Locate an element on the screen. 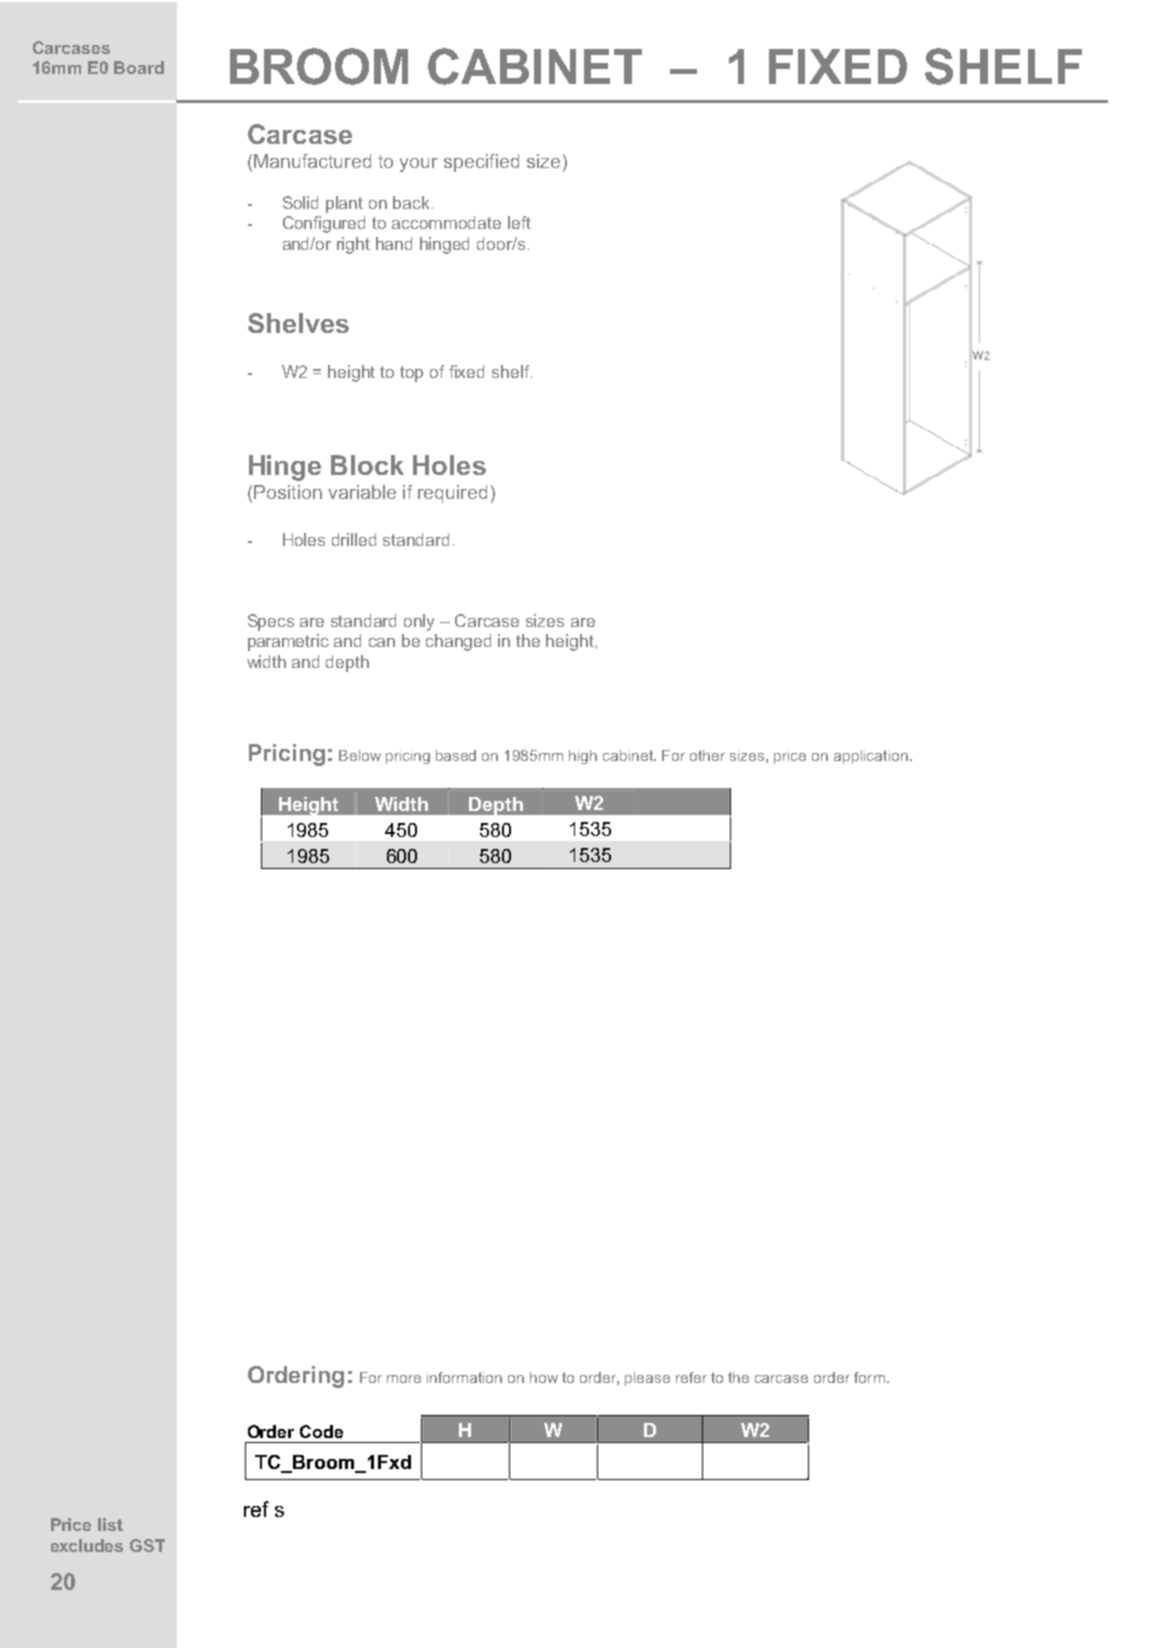 This screenshot has height=1648, width=1165. how is located at coordinates (544, 1377).
